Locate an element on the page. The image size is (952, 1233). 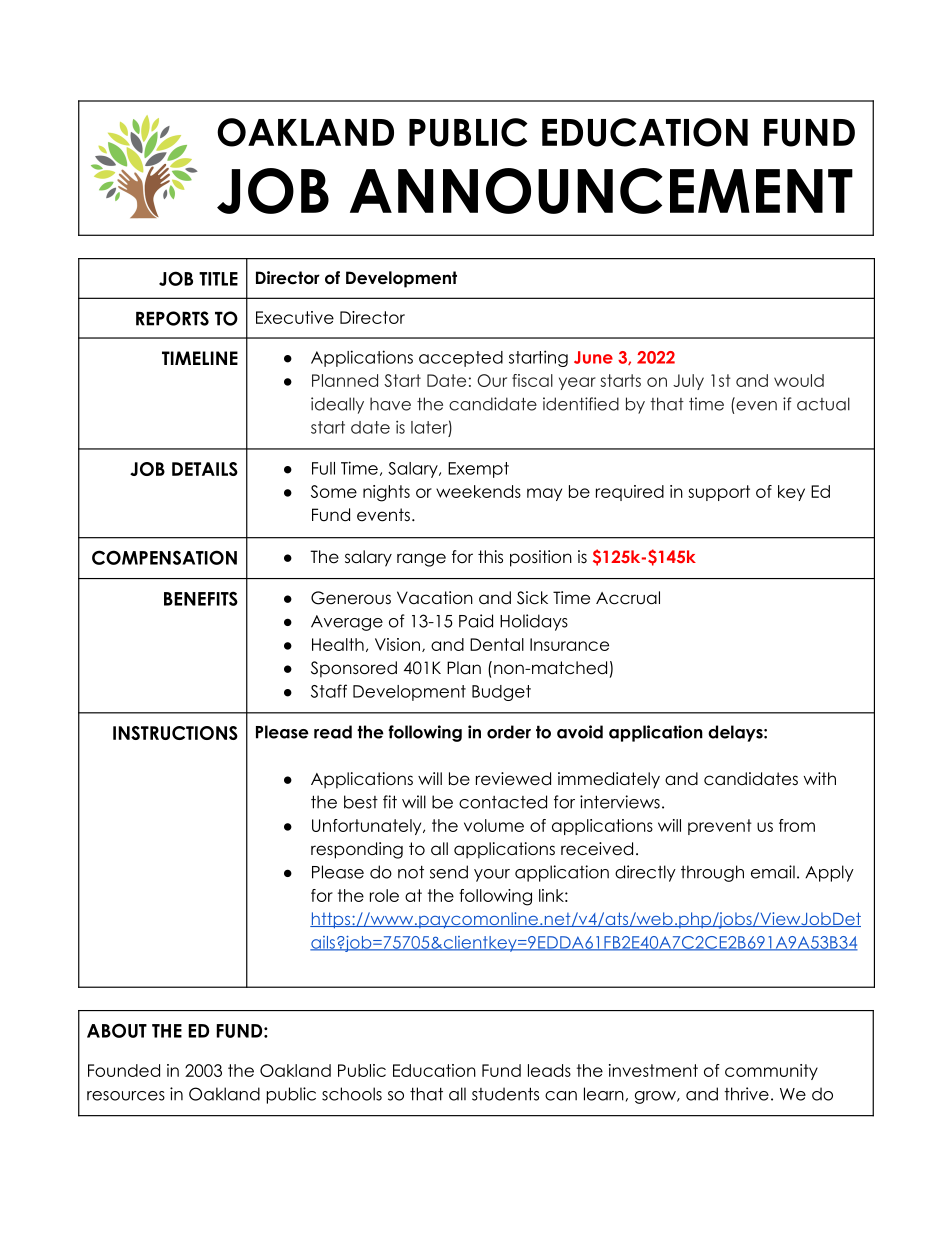
ANNOUNCEMENT is located at coordinates (601, 191).
